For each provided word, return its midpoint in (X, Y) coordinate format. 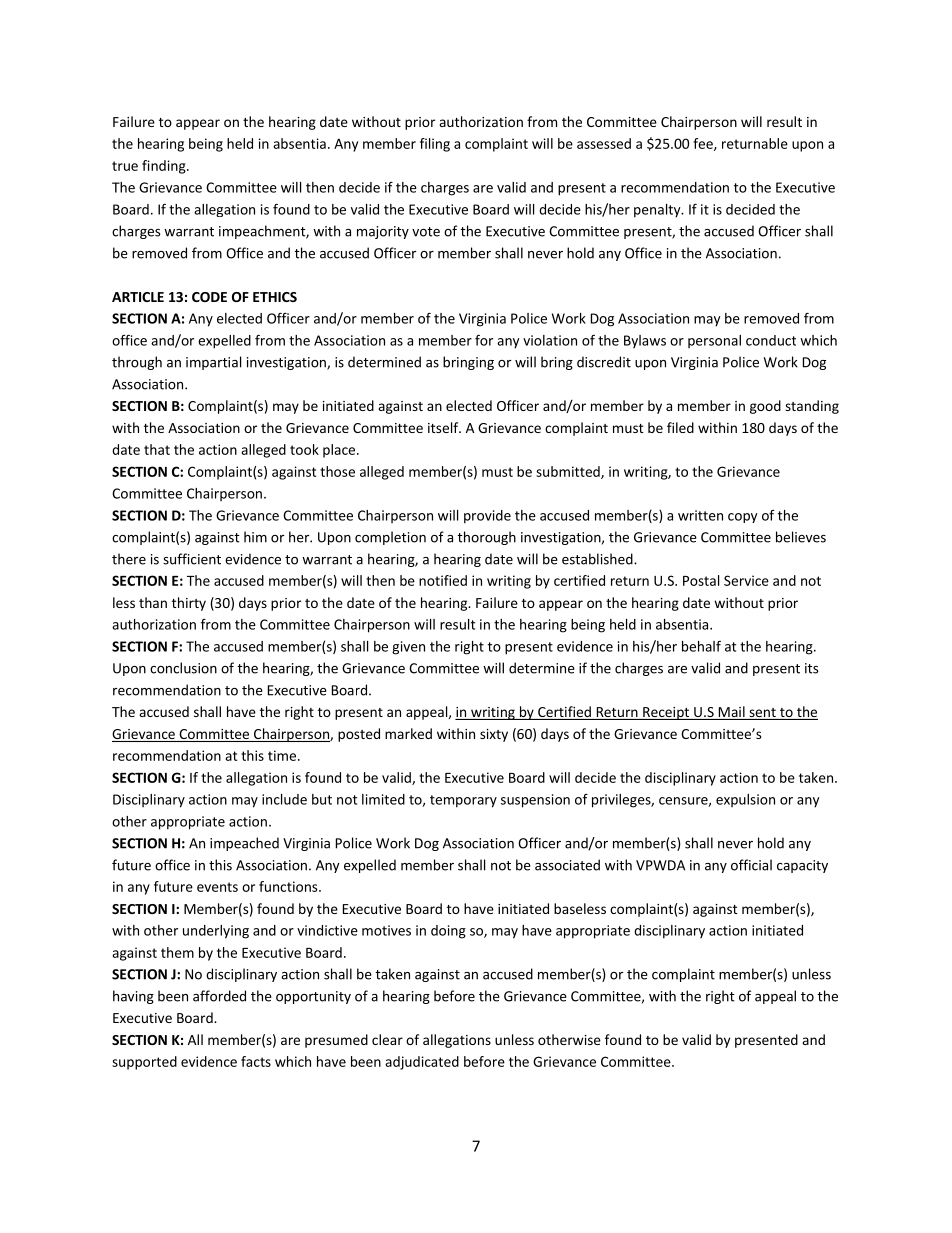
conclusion (183, 668)
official (751, 865)
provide (487, 517)
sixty (494, 735)
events (217, 887)
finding (165, 167)
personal (714, 341)
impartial (213, 363)
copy (743, 518)
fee (704, 144)
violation (550, 340)
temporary (463, 801)
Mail (731, 713)
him (255, 537)
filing (435, 145)
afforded (219, 996)
